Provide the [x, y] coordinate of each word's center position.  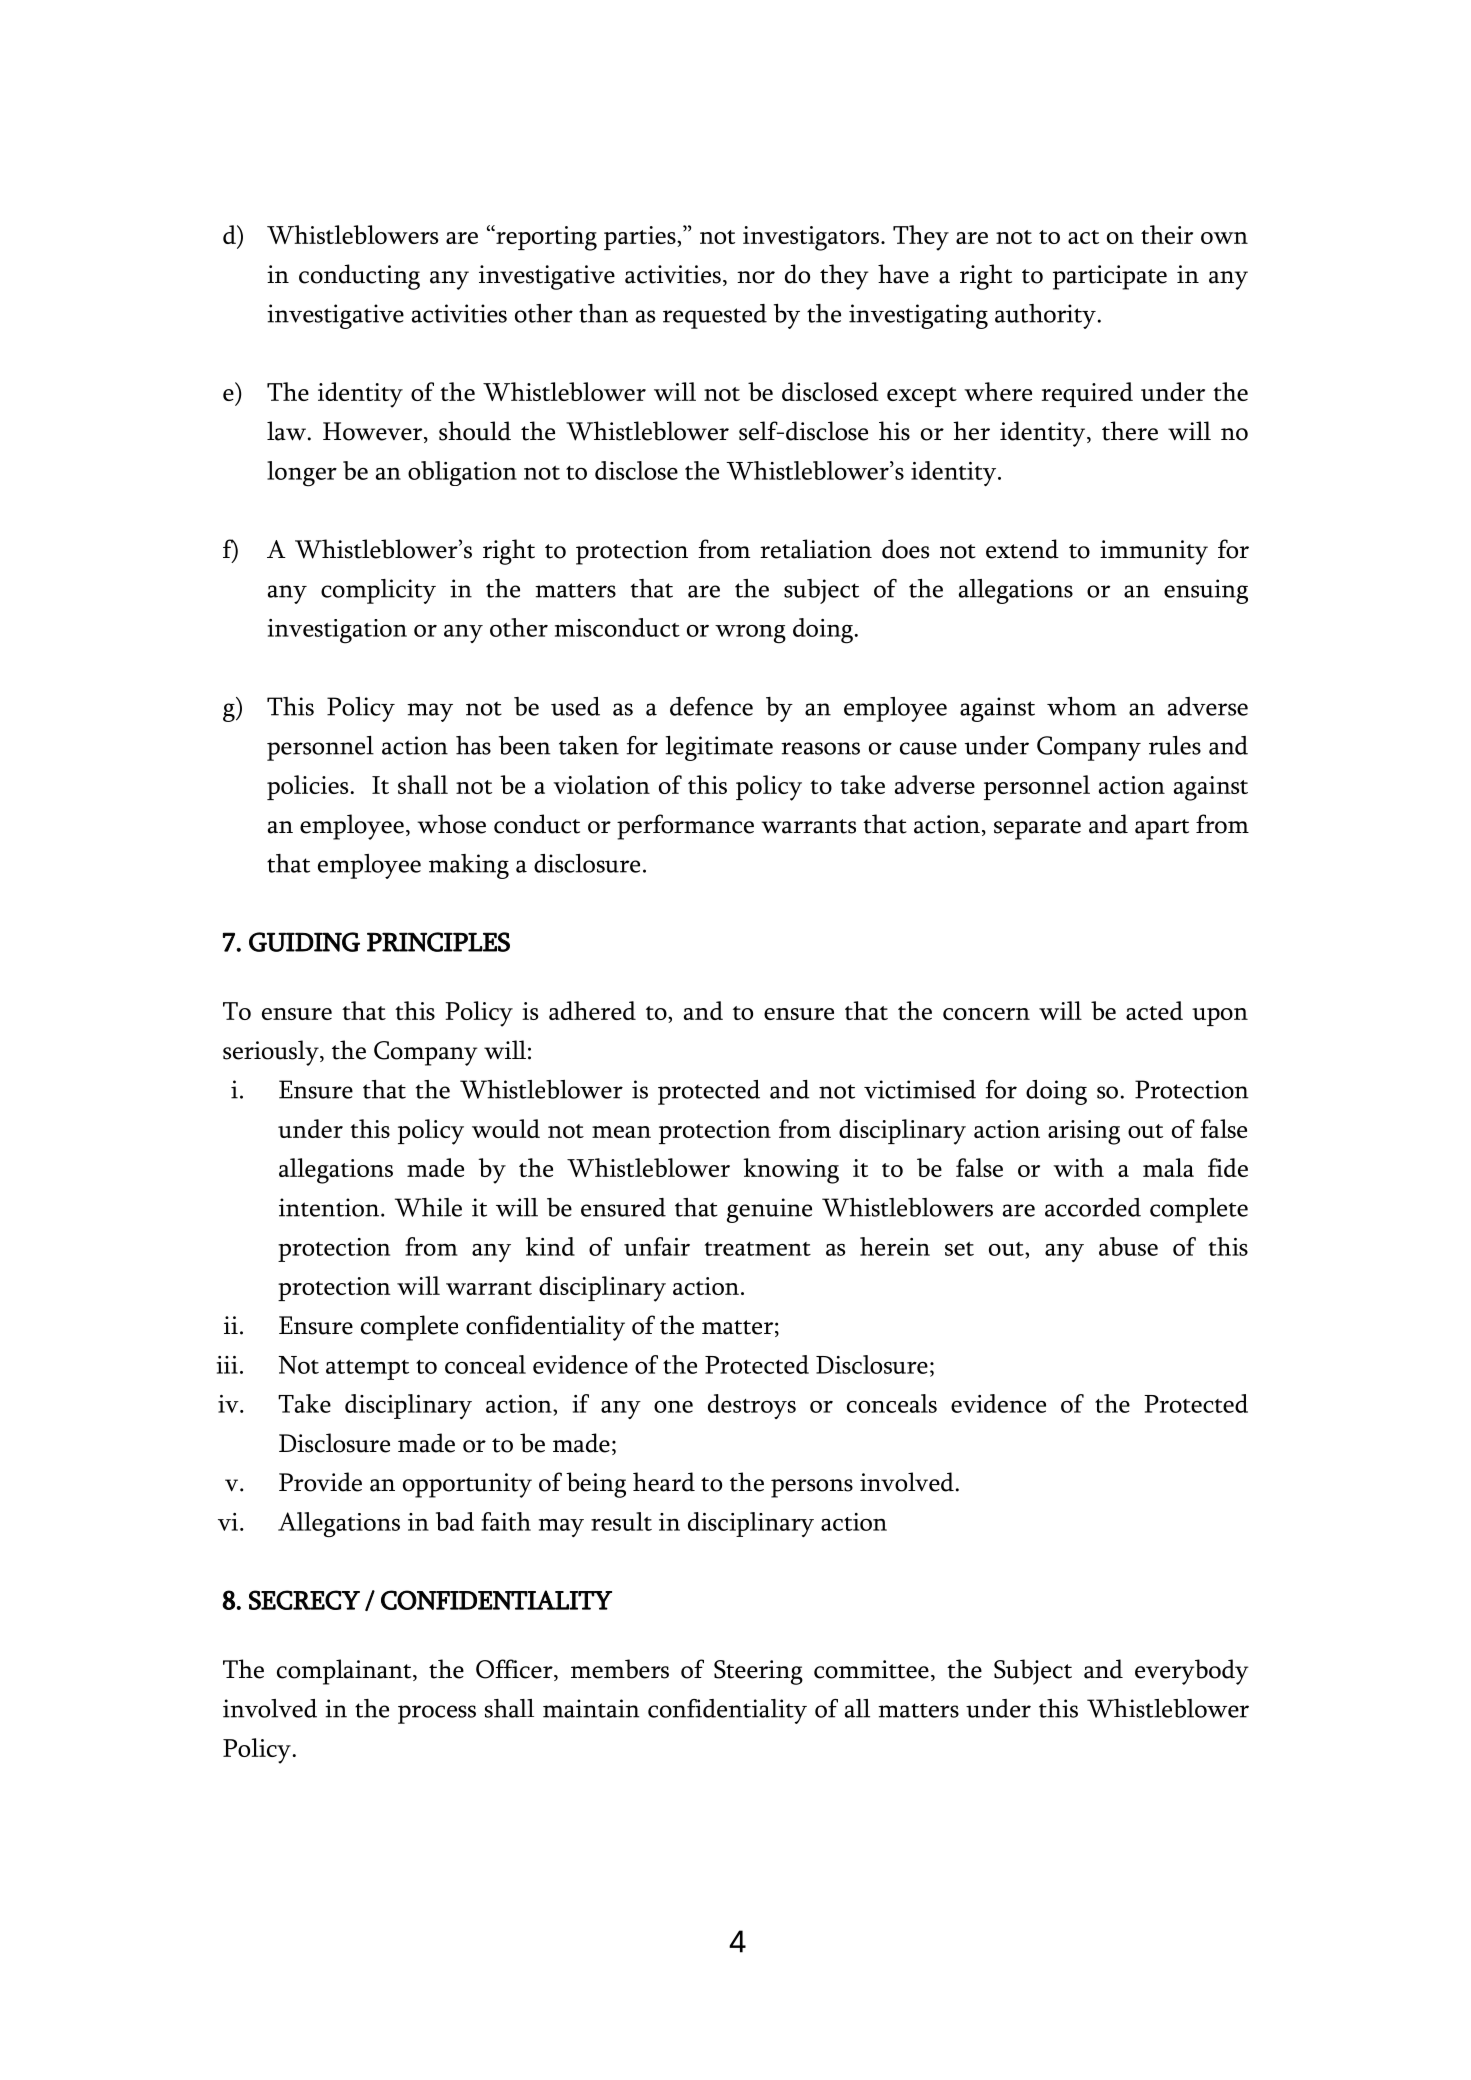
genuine [769, 1210]
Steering [758, 1672]
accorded [1093, 1207]
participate [1110, 277]
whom [1082, 706]
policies [307, 787]
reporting [545, 238]
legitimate [719, 748]
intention [329, 1207]
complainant [345, 1672]
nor [756, 277]
